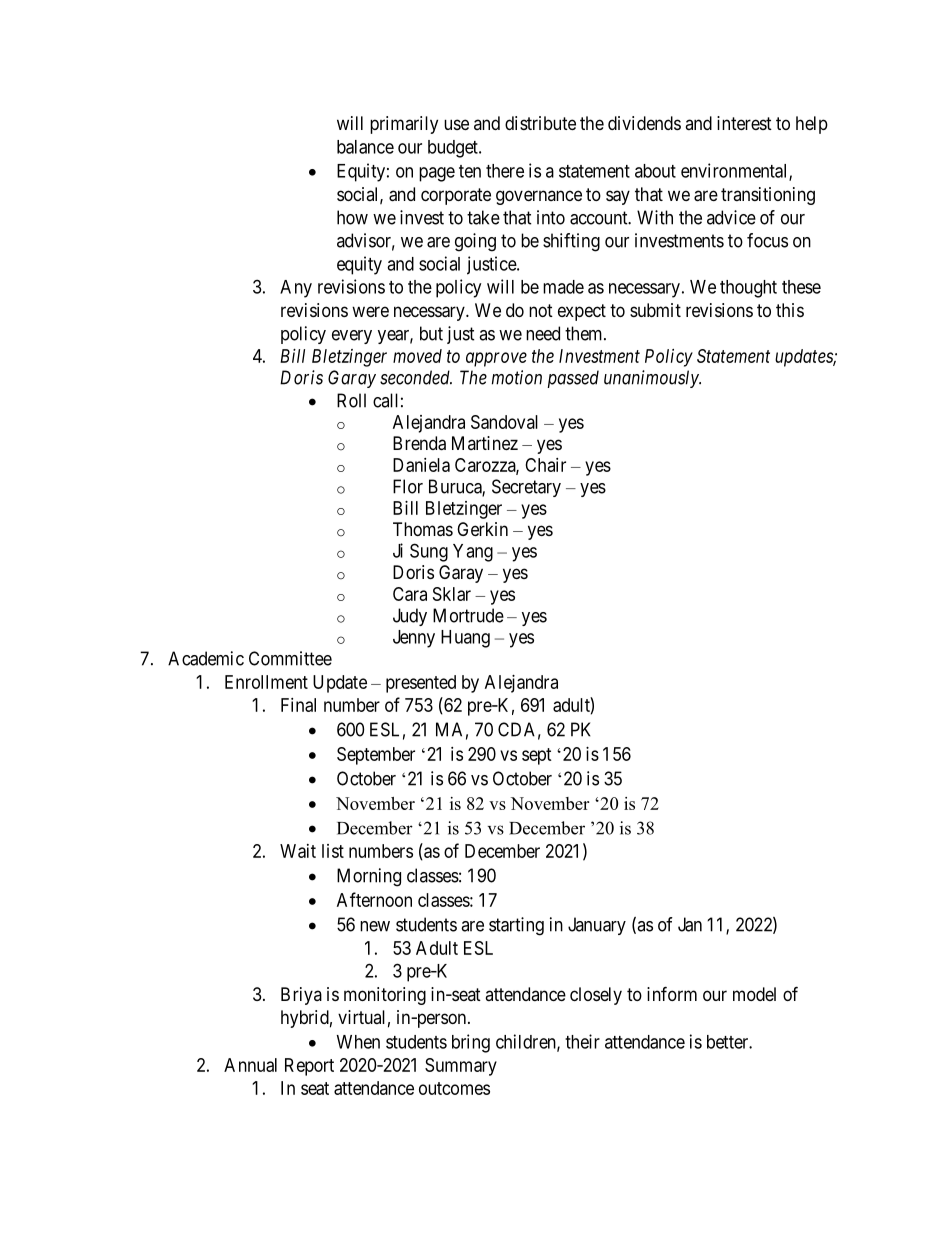  Describe the element at coordinates (652, 379) in the document. I see `unanimously` at that location.
